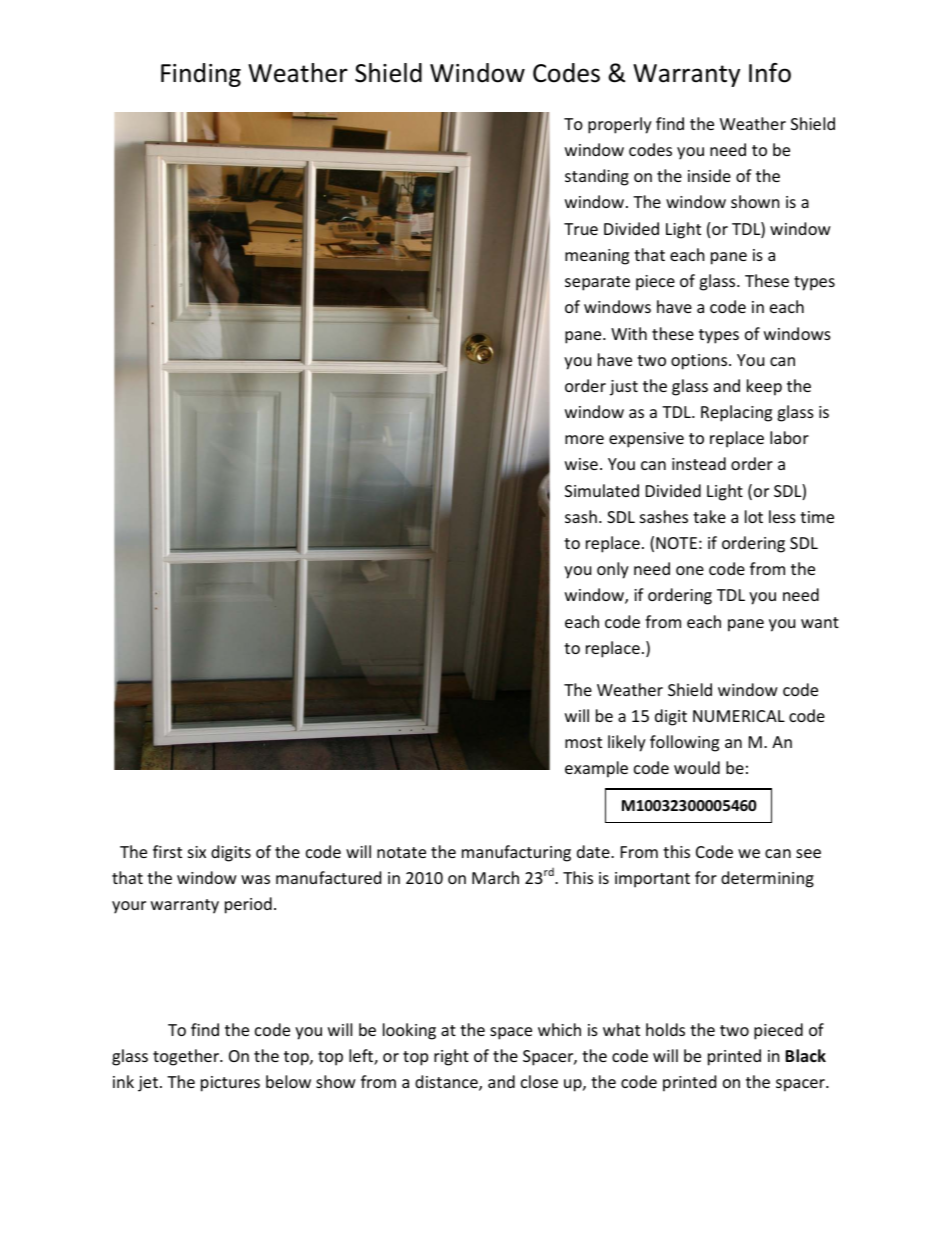 Image resolution: width=952 pixels, height=1233 pixels. Describe the element at coordinates (451, 1057) in the document. I see `right` at that location.
